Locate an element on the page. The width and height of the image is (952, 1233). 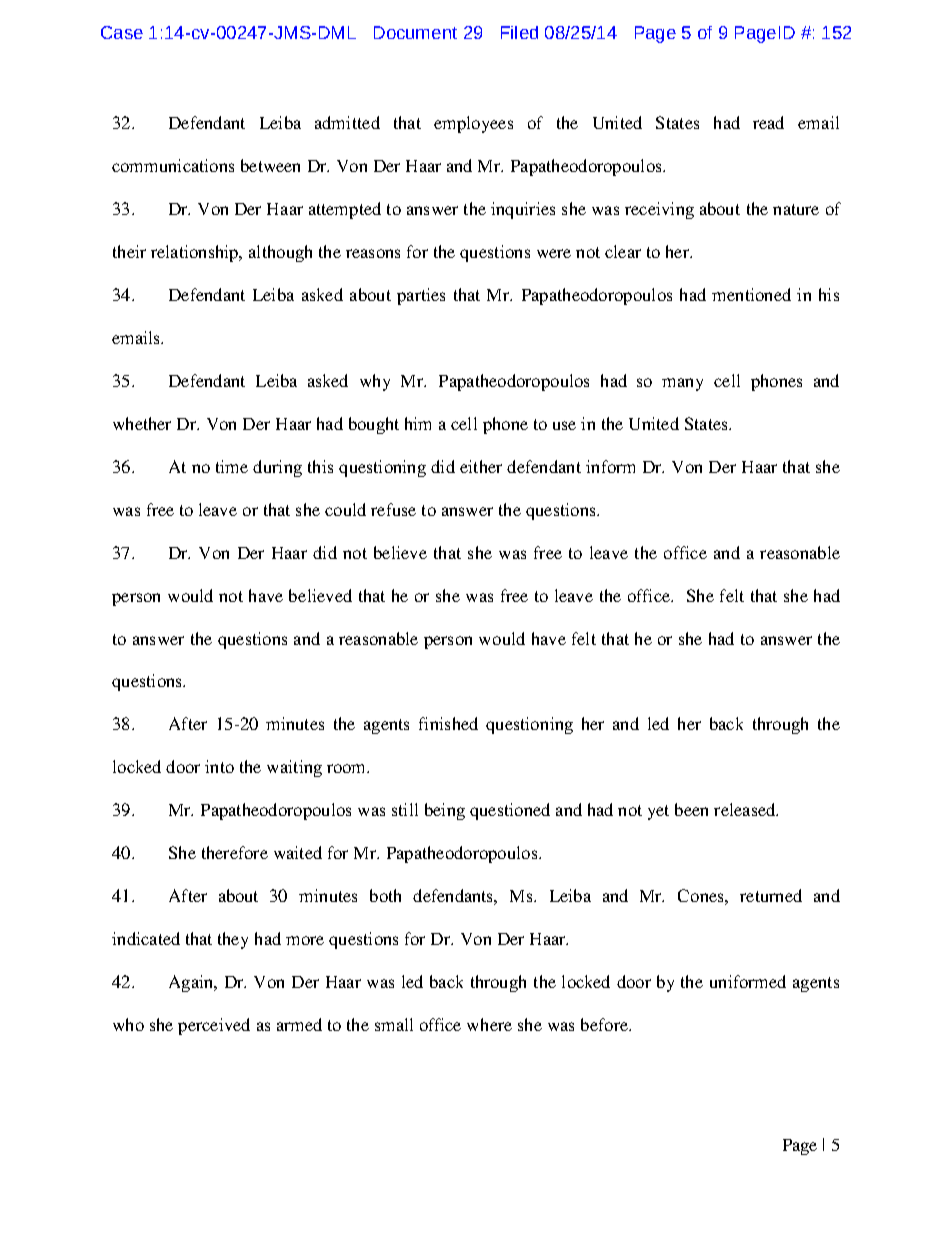
finished is located at coordinates (448, 723).
